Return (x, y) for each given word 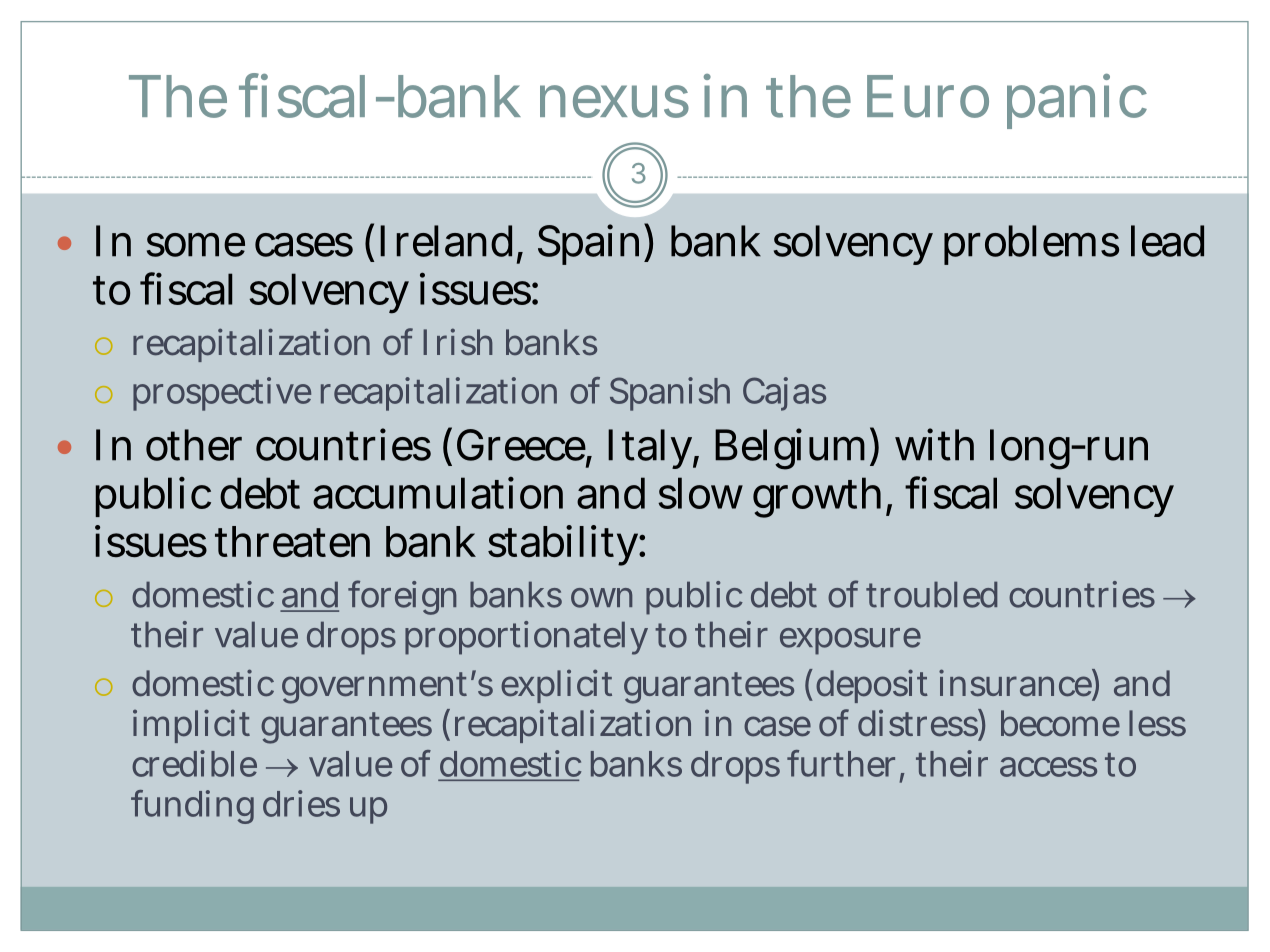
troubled (931, 594)
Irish (458, 342)
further (844, 764)
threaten (292, 542)
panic (1077, 102)
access (1048, 767)
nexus (614, 102)
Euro (928, 96)
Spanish (670, 394)
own (601, 598)
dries (301, 803)
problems (1031, 245)
